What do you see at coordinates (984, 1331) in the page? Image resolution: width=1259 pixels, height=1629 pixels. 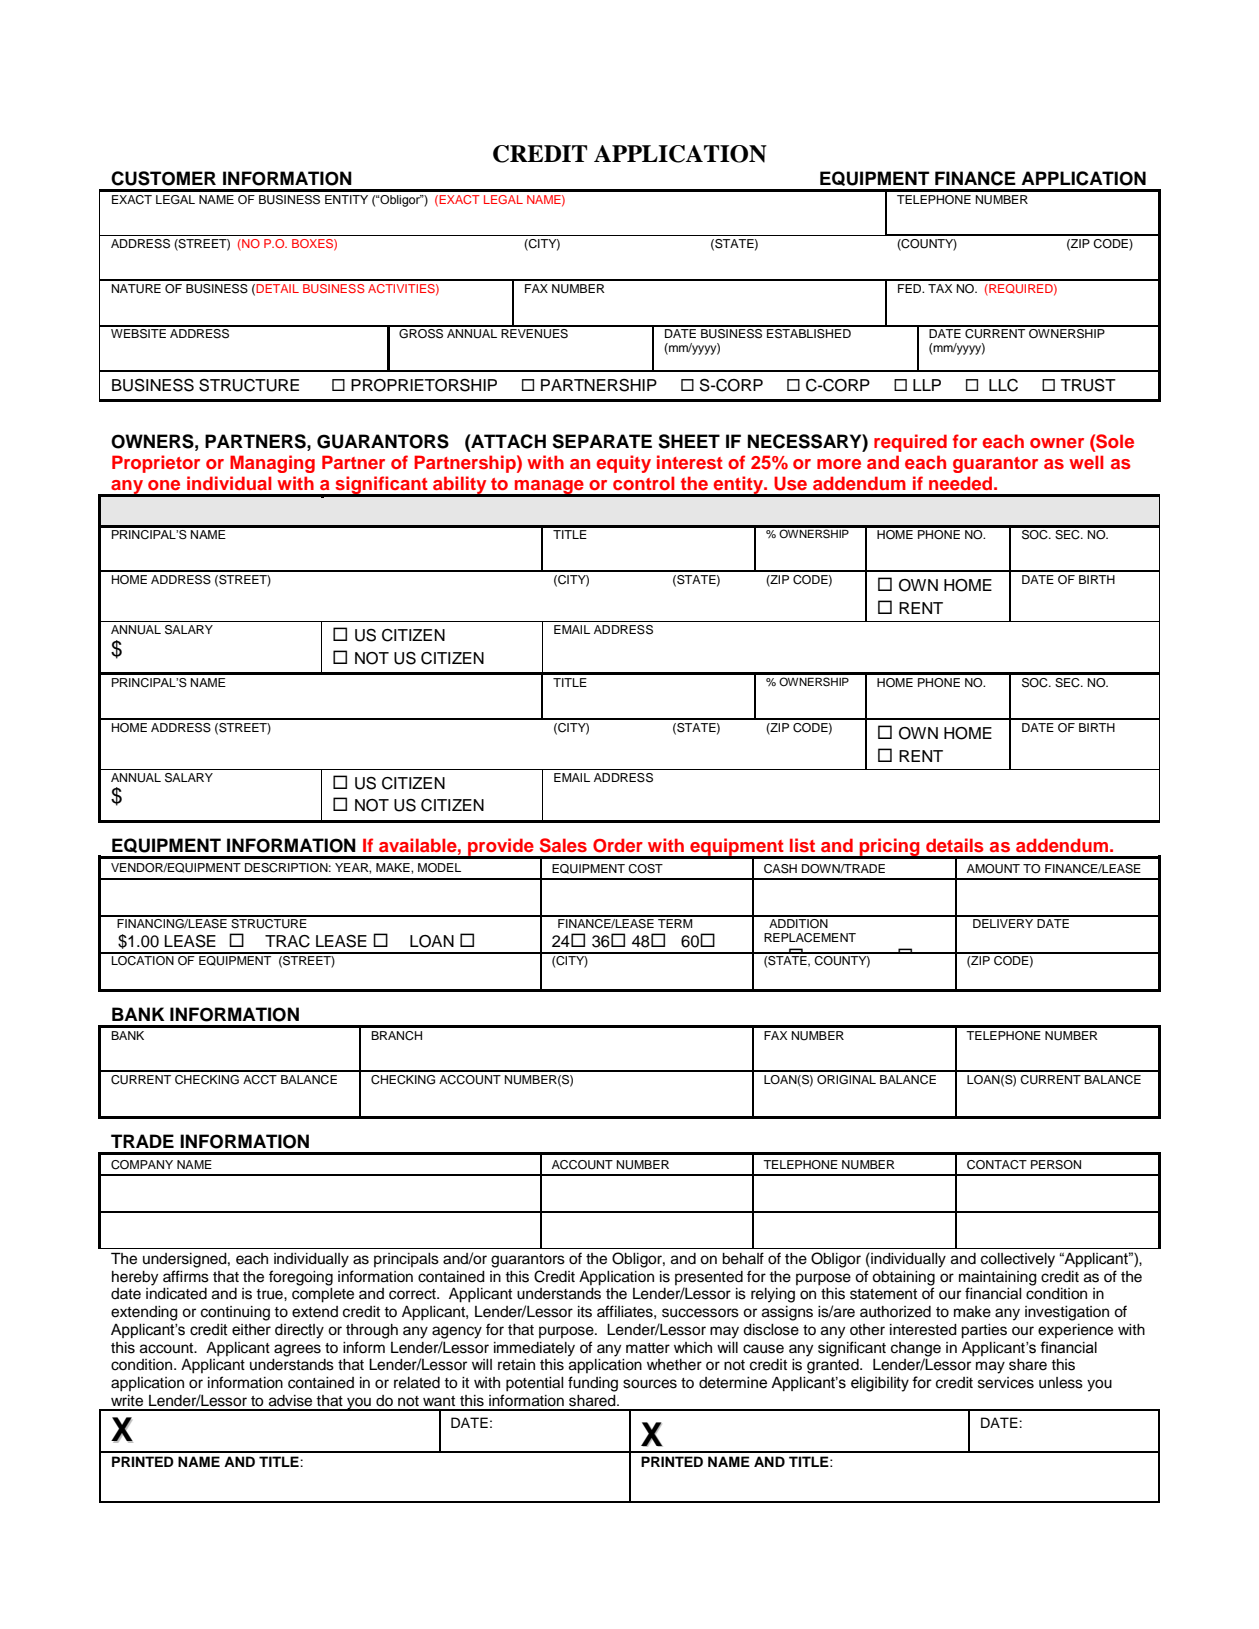 I see `parties` at bounding box center [984, 1331].
